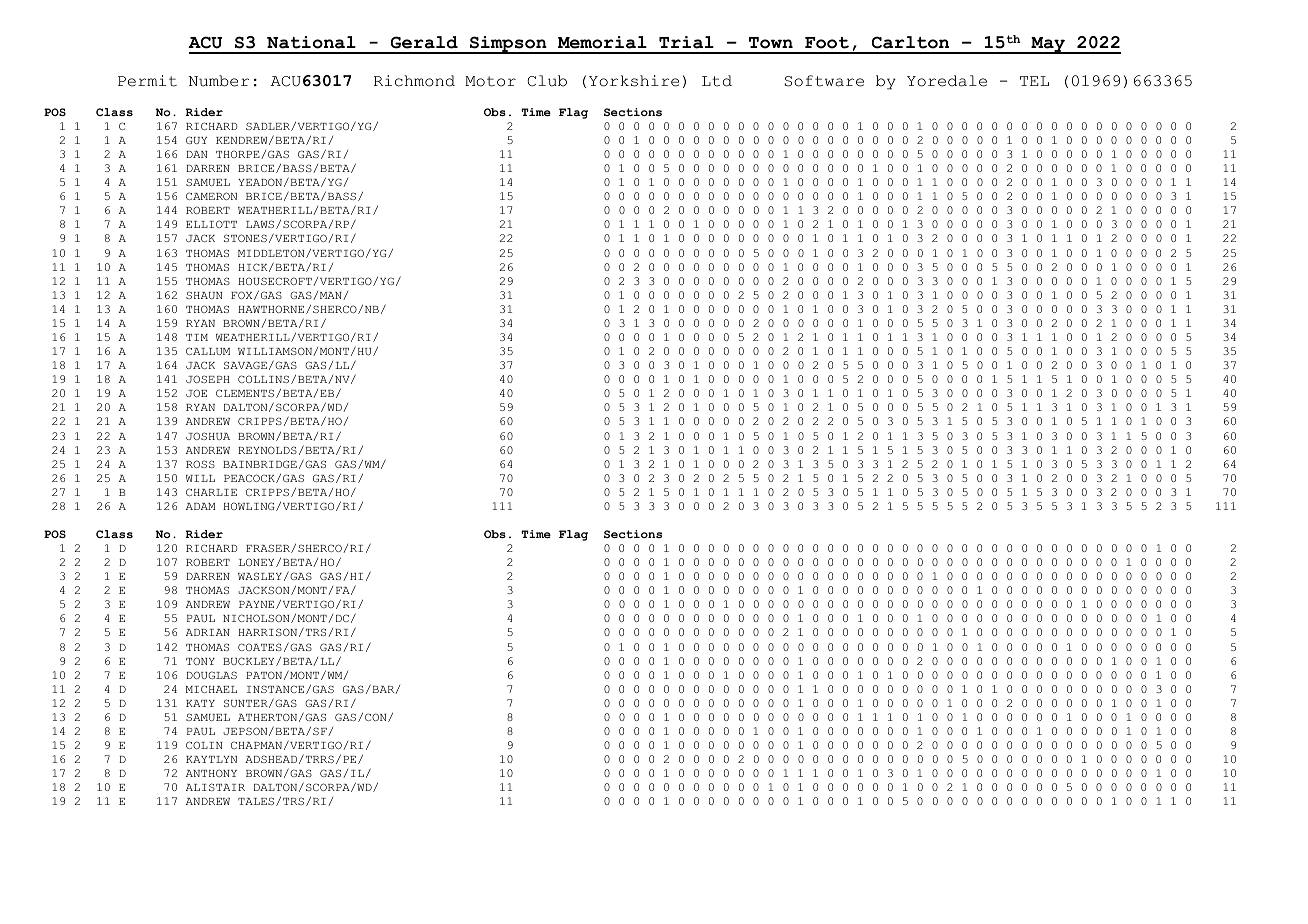  Describe the element at coordinates (602, 42) in the screenshot. I see `Memorial` at that location.
